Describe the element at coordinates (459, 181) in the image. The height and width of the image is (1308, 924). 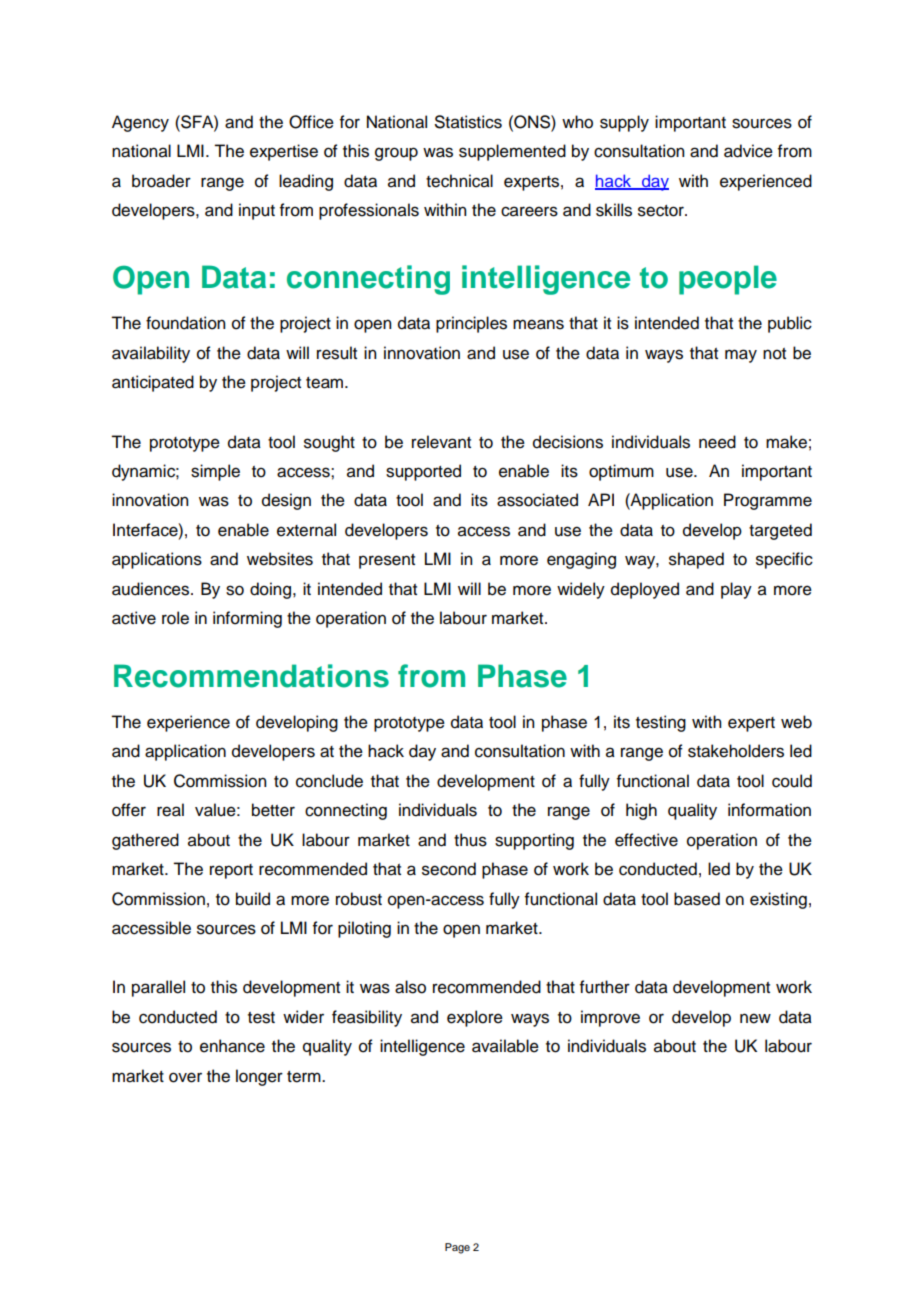
I see `technical` at that location.
